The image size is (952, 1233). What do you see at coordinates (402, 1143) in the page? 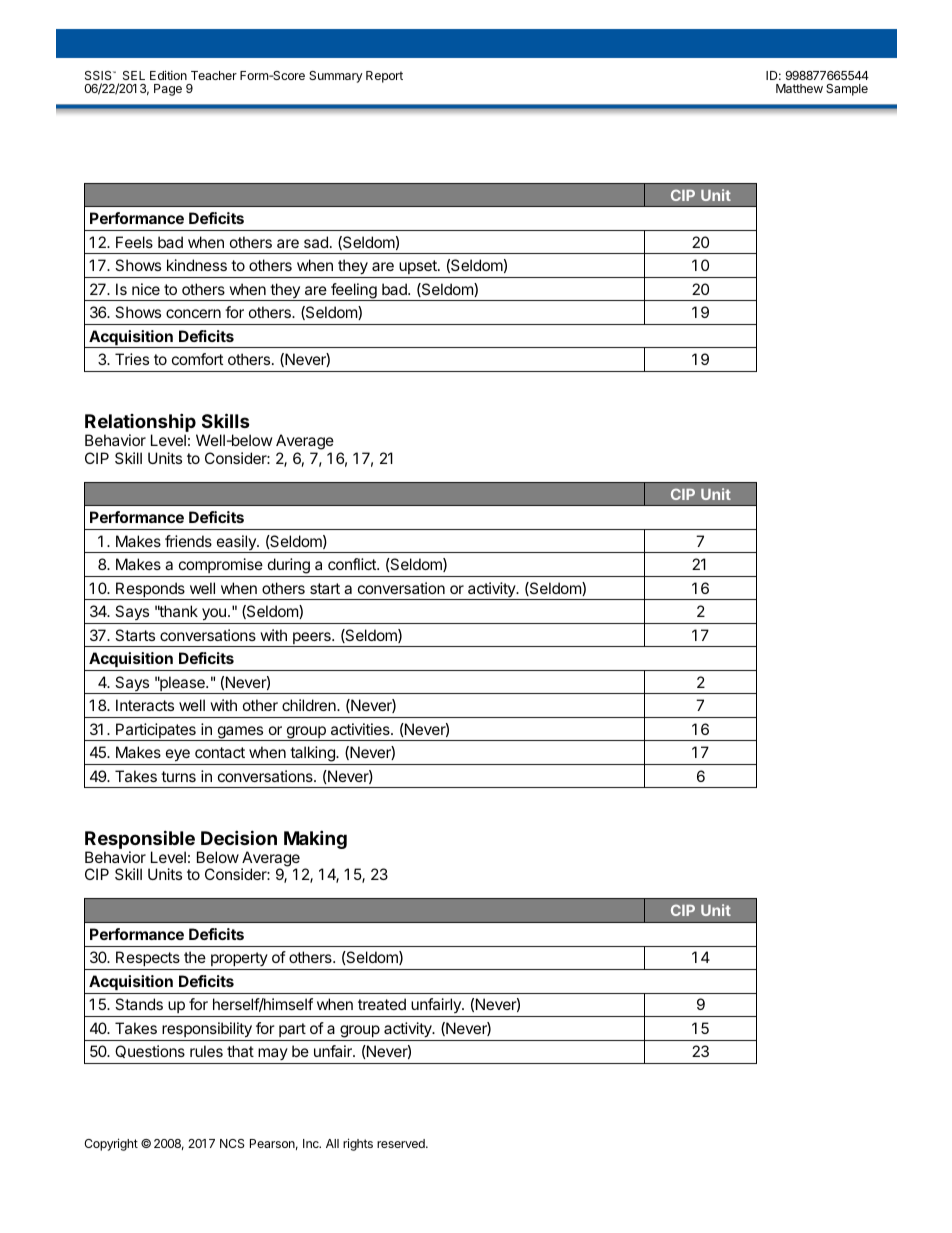
I see `reserved` at bounding box center [402, 1143].
